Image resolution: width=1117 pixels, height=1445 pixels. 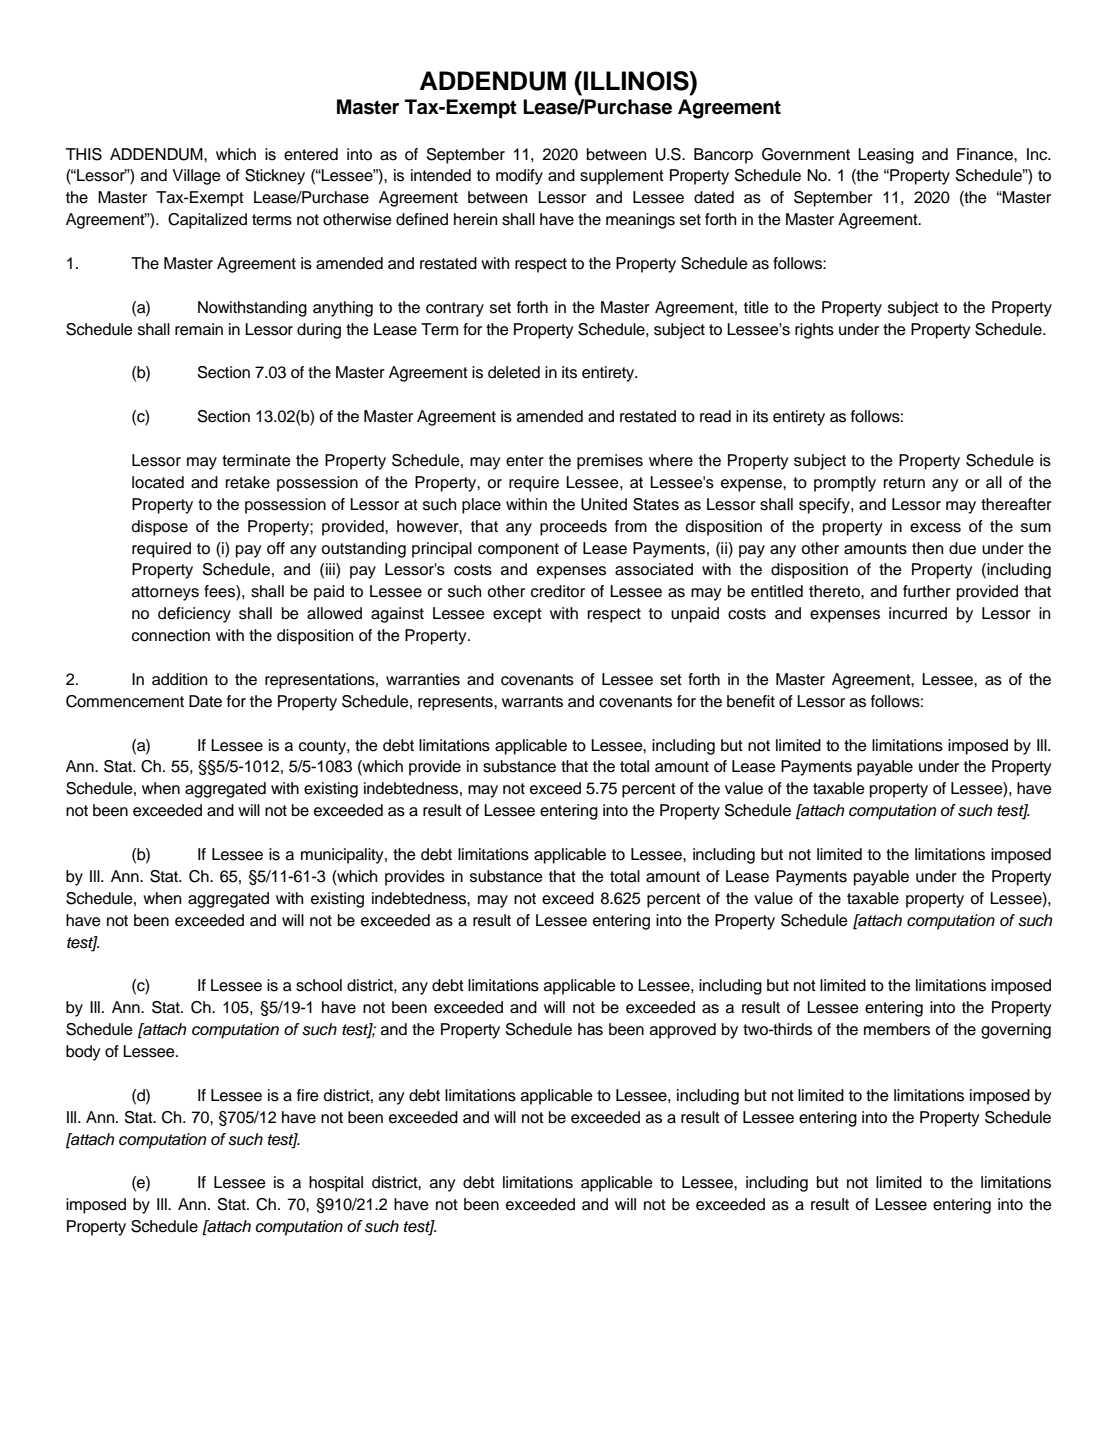 What do you see at coordinates (532, 702) in the document?
I see `warrants` at bounding box center [532, 702].
